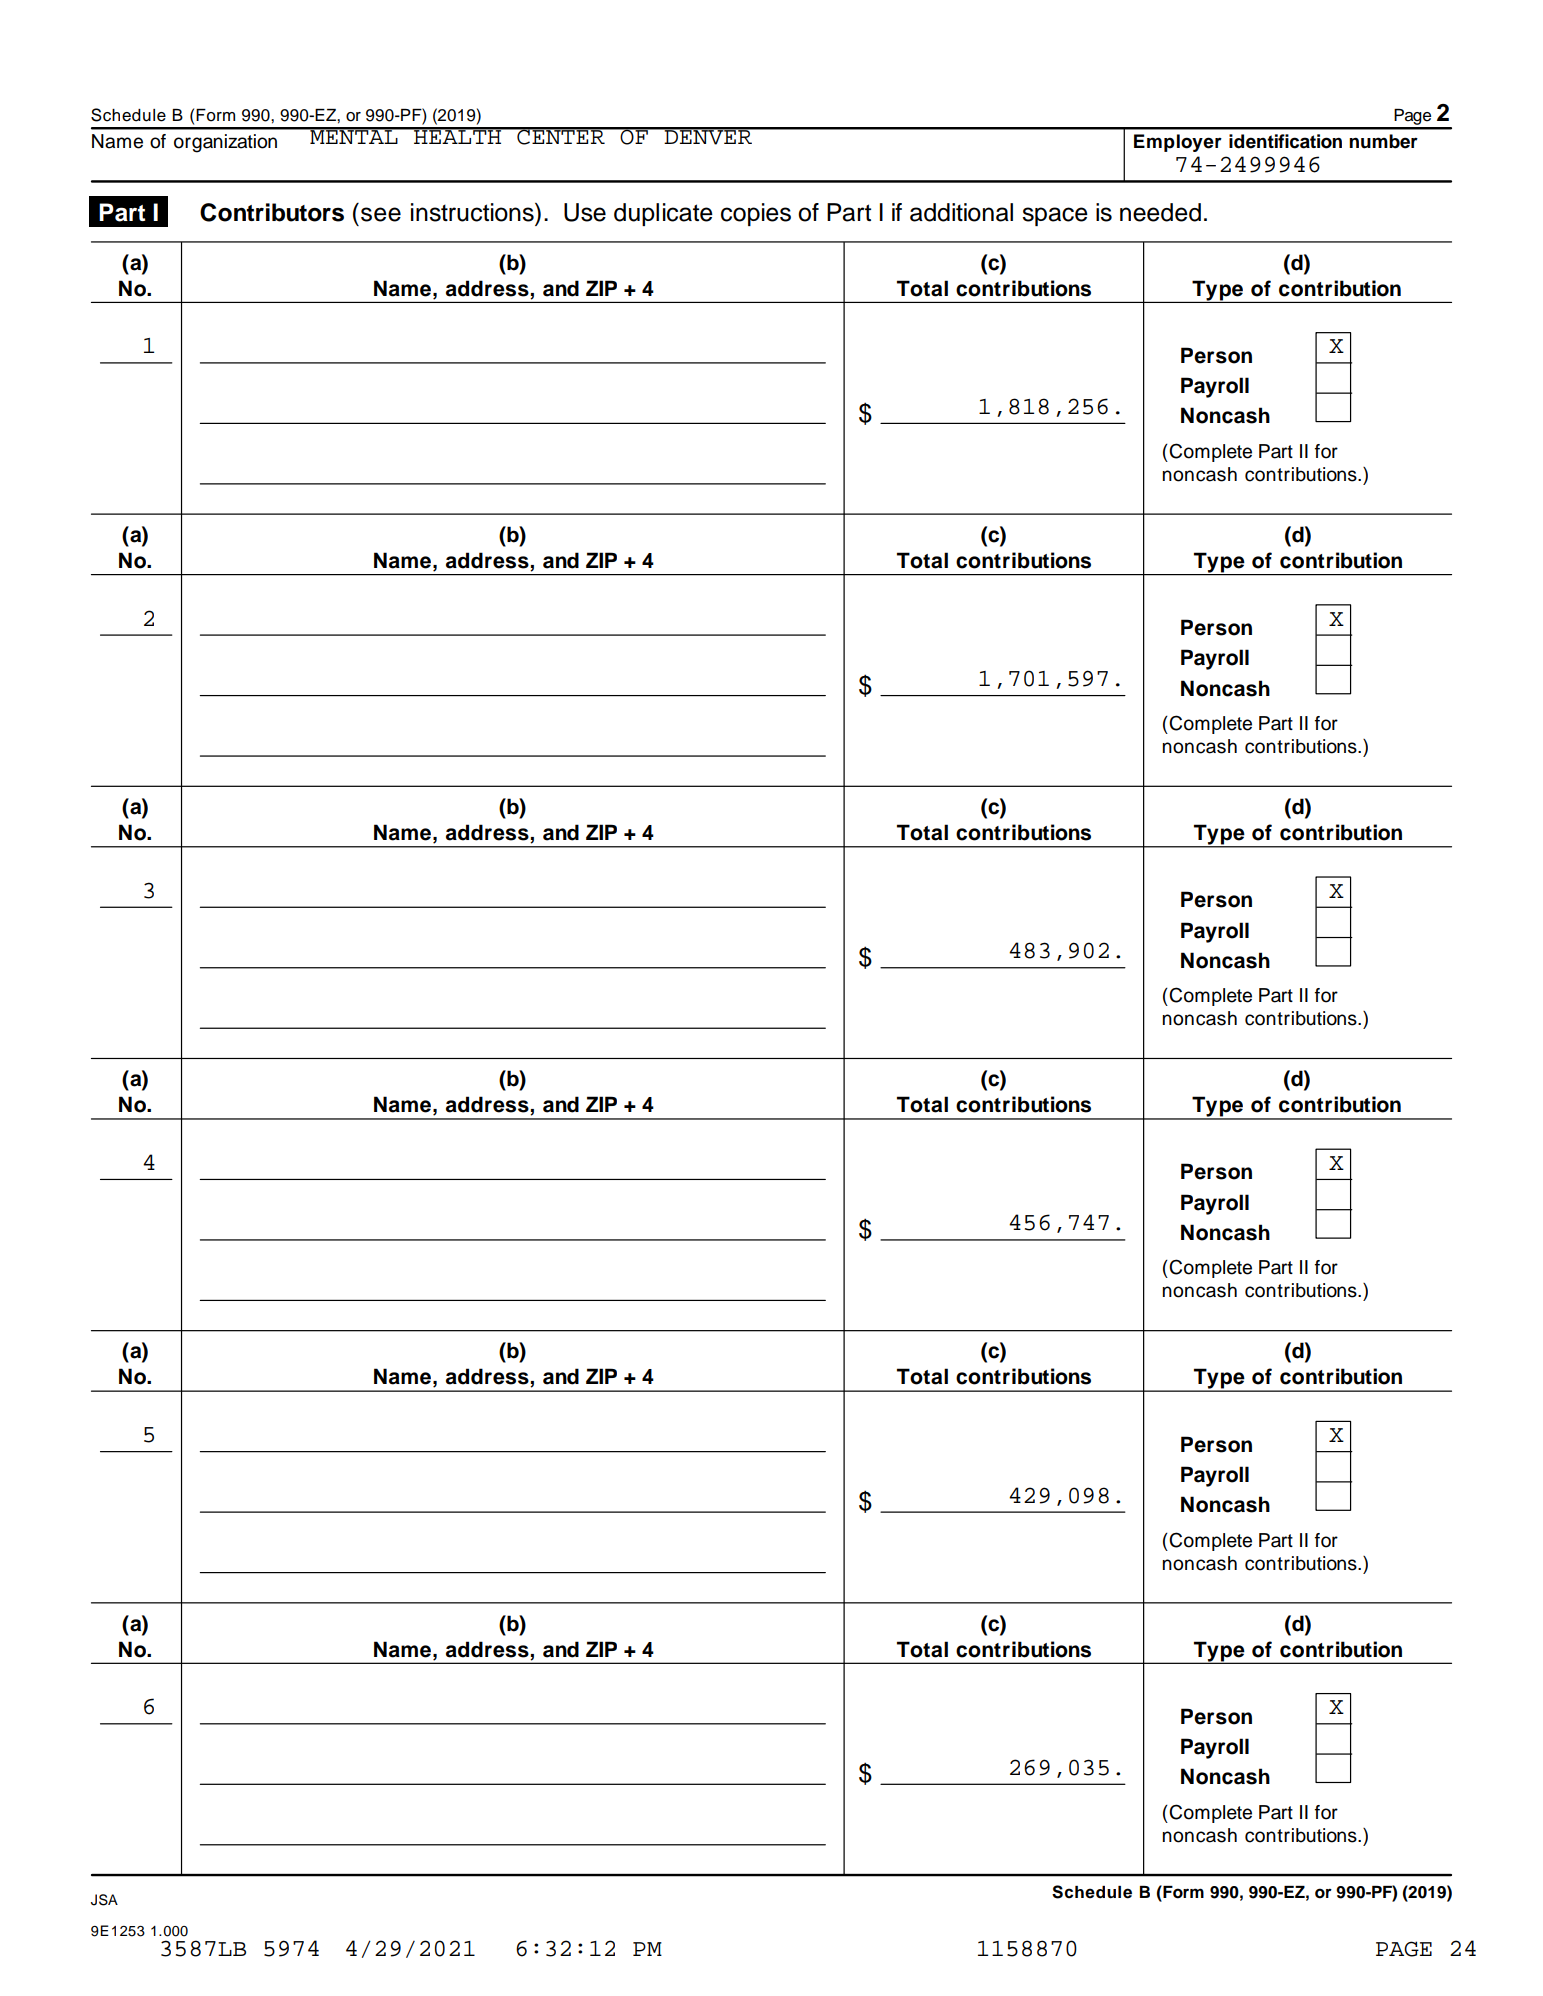 The width and height of the screenshot is (1543, 1996). What do you see at coordinates (585, 212) in the screenshot?
I see `Use` at bounding box center [585, 212].
